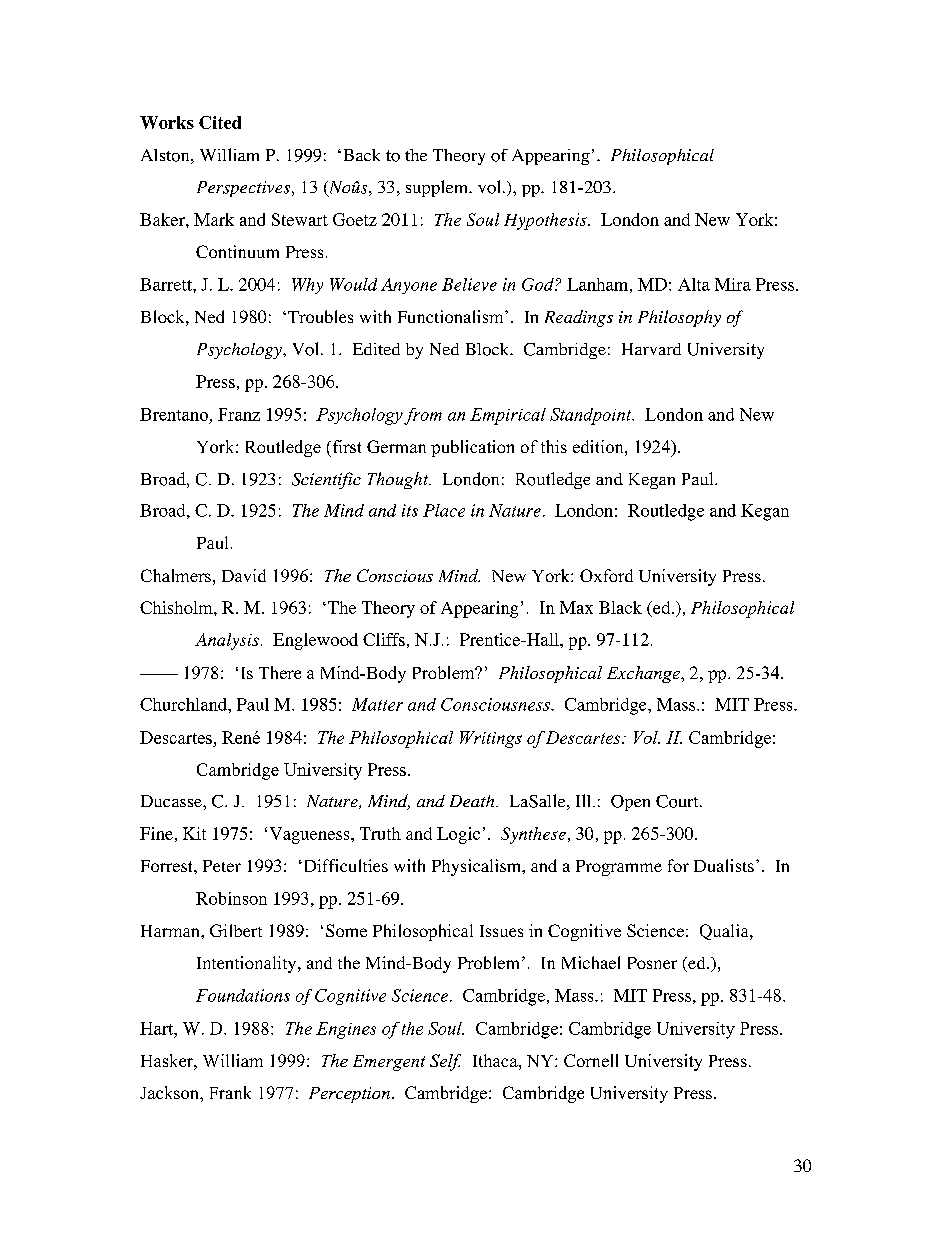  Describe the element at coordinates (230, 1092) in the image. I see `Frank` at that location.
